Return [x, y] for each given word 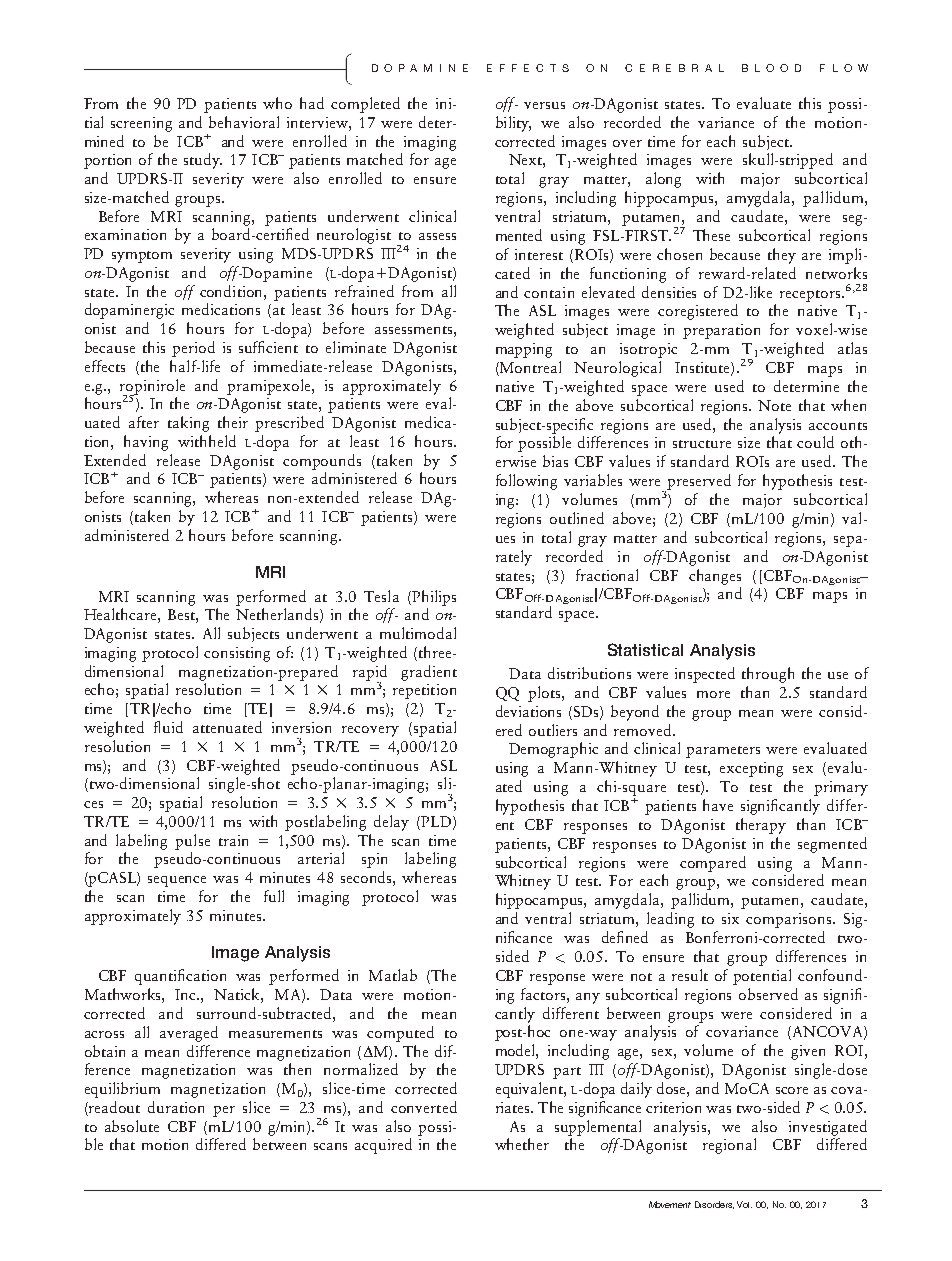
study [203, 161]
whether [522, 1144]
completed [365, 105]
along [663, 180]
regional [729, 1146]
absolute [132, 1126]
